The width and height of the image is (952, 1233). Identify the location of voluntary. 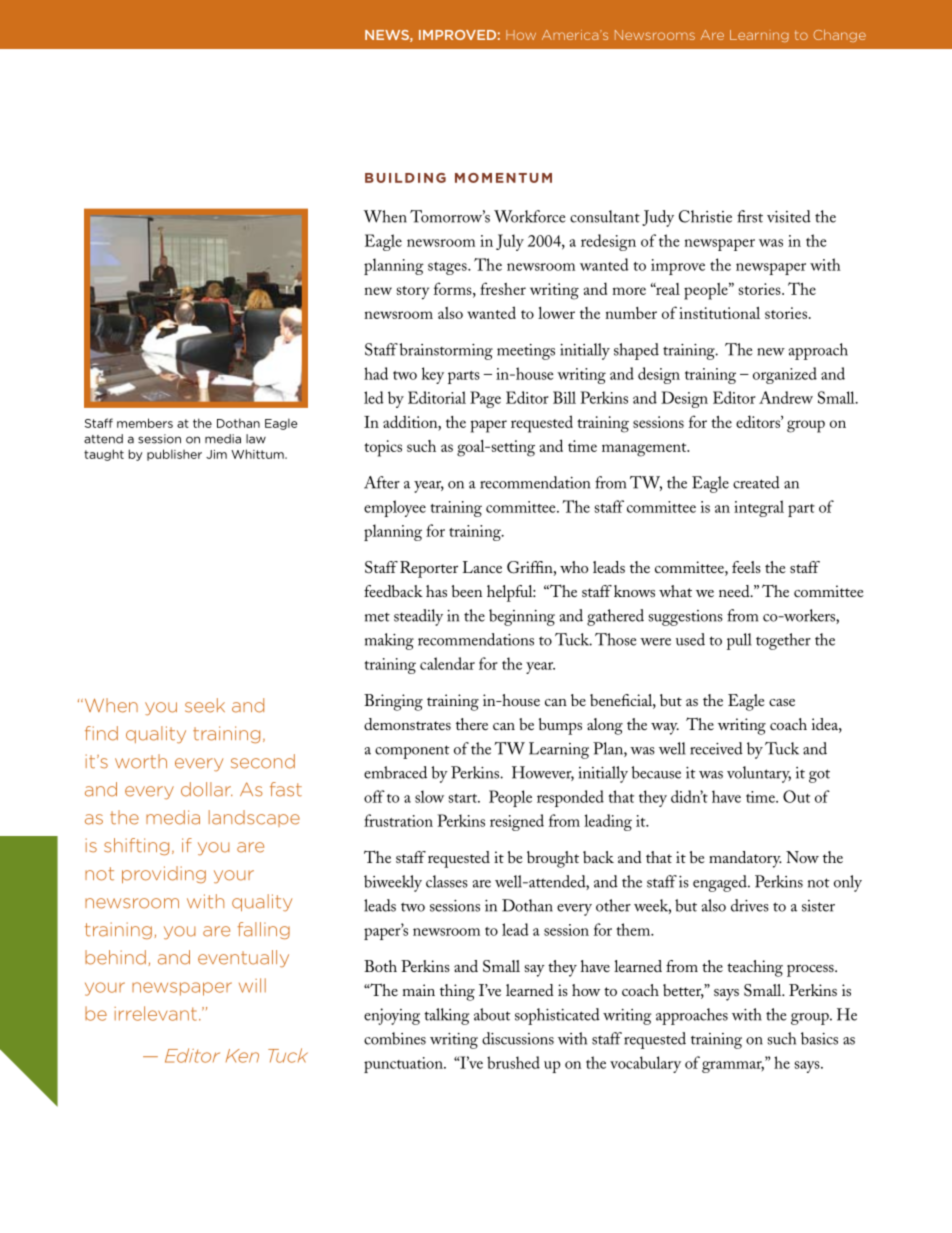
(759, 774).
